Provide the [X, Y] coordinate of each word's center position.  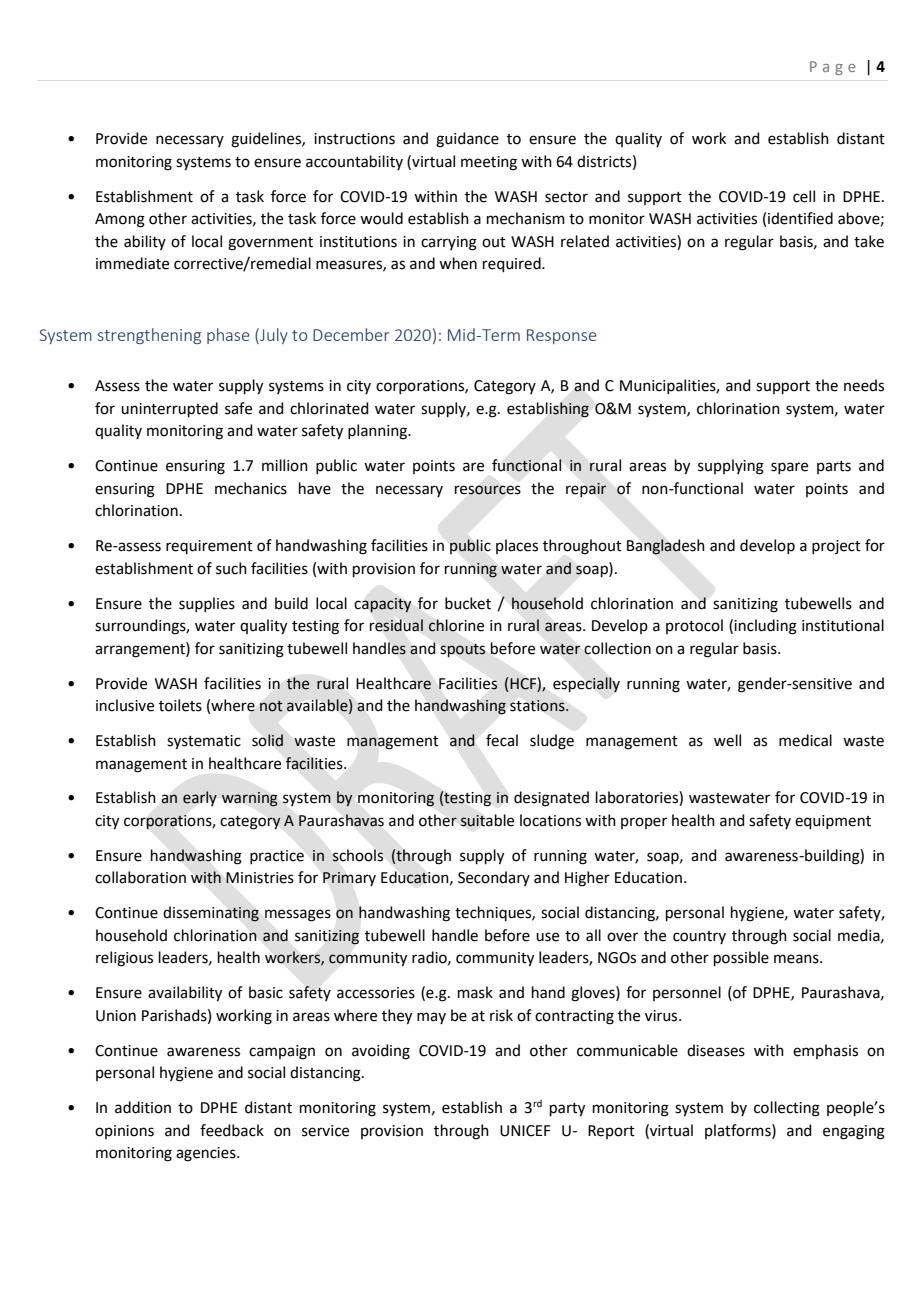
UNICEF [525, 1131]
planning [378, 432]
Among [120, 220]
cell [804, 196]
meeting [489, 163]
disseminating [211, 914]
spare [789, 468]
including [765, 627]
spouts [463, 650]
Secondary [494, 878]
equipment [833, 822]
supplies [207, 604]
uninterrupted [169, 409]
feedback [232, 1130]
